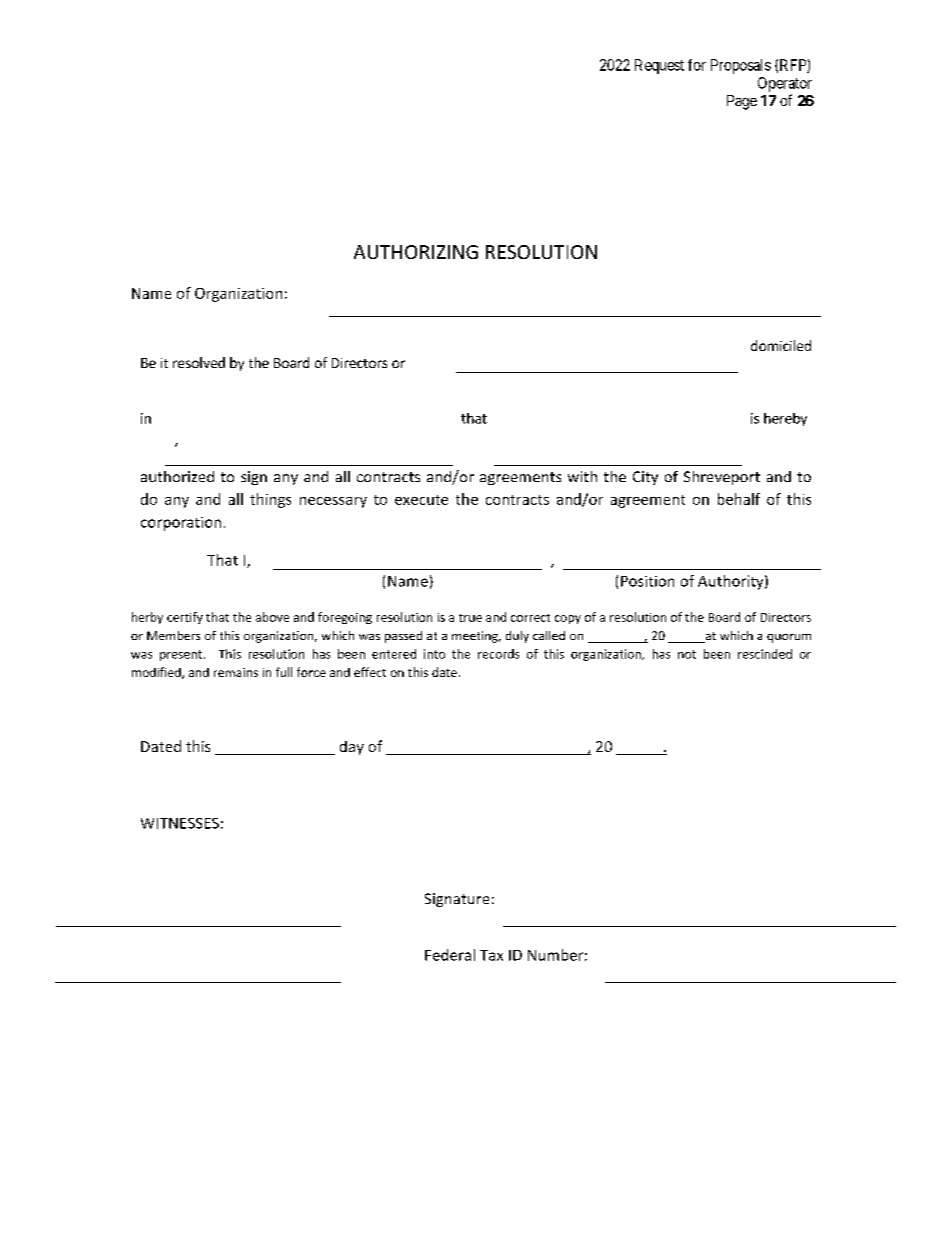 The width and height of the image is (952, 1233). Describe the element at coordinates (742, 102) in the image. I see `Page` at that location.
